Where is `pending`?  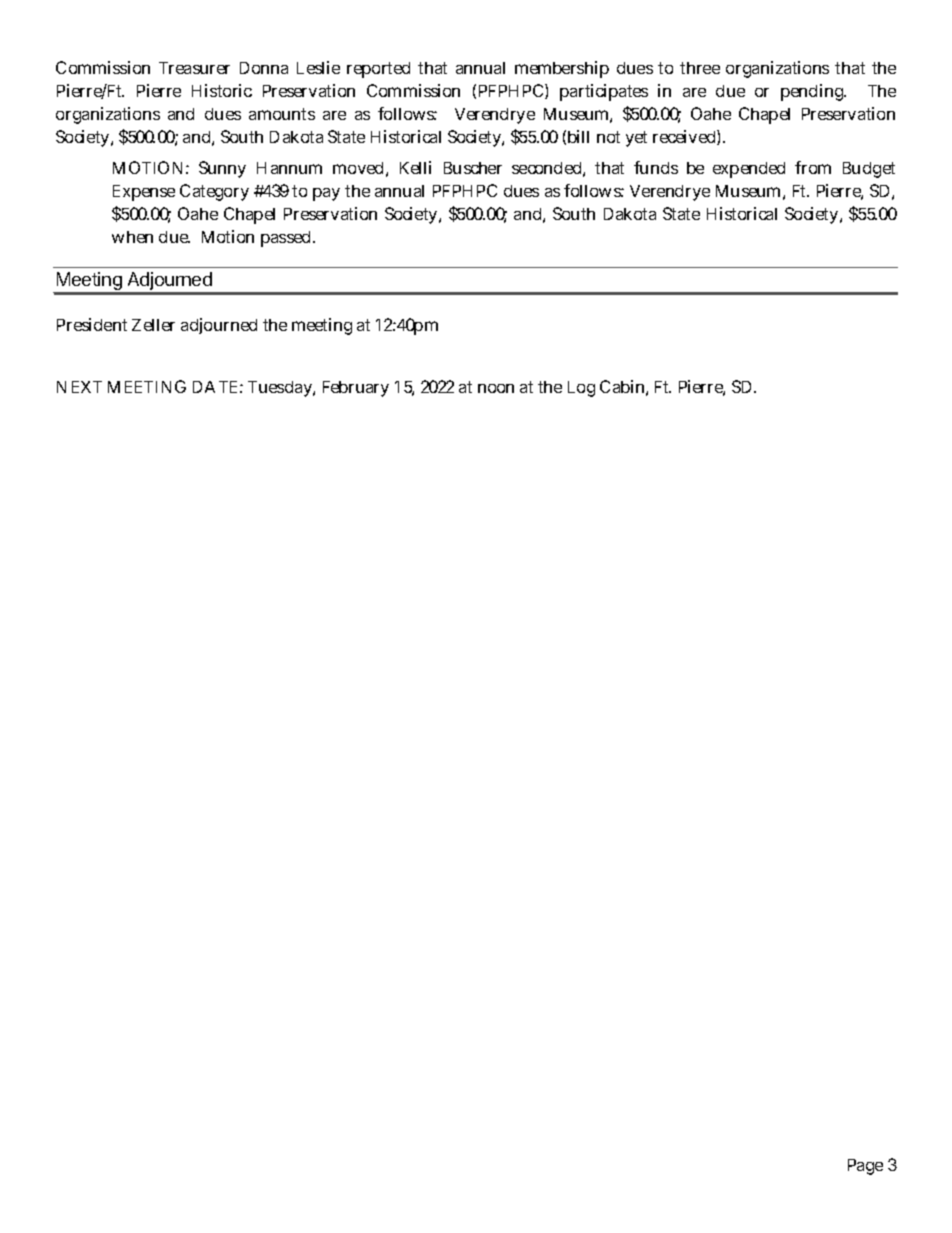 pending is located at coordinates (813, 92).
